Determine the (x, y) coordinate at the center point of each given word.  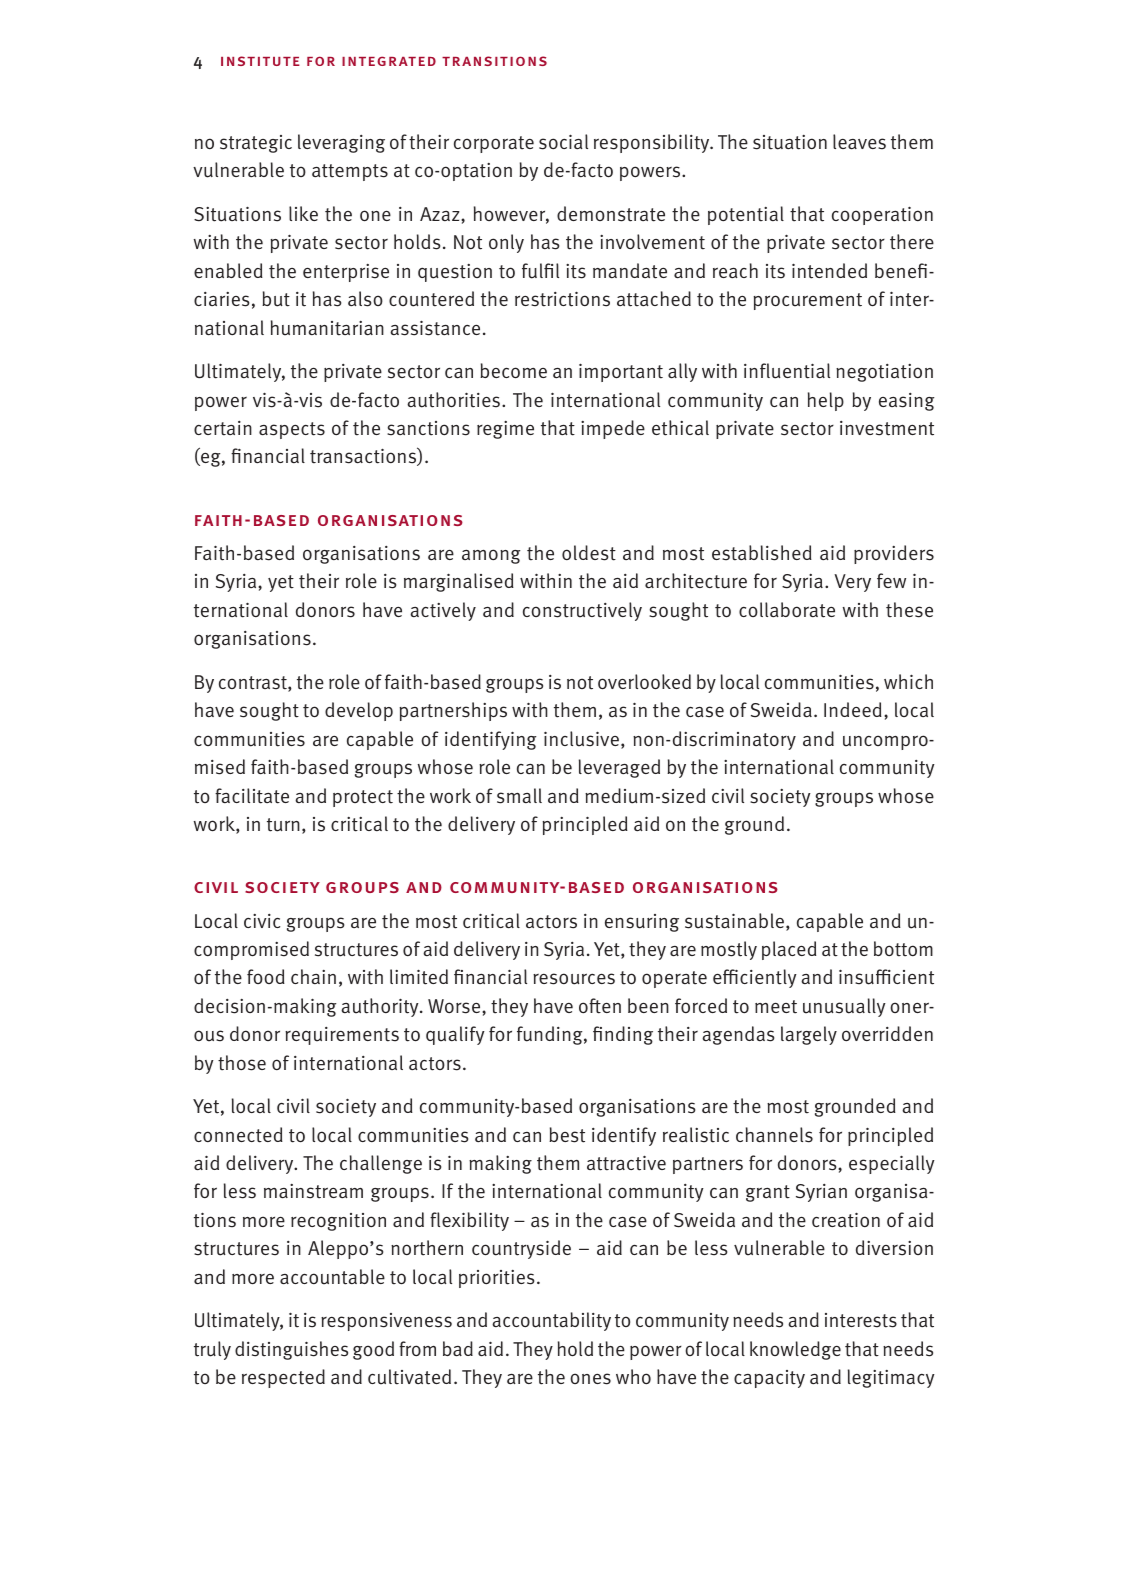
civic (262, 921)
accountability (551, 1321)
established (762, 553)
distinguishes (291, 1350)
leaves (859, 142)
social (563, 142)
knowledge (795, 1350)
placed (789, 950)
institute (260, 61)
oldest (589, 553)
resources (574, 979)
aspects (292, 430)
